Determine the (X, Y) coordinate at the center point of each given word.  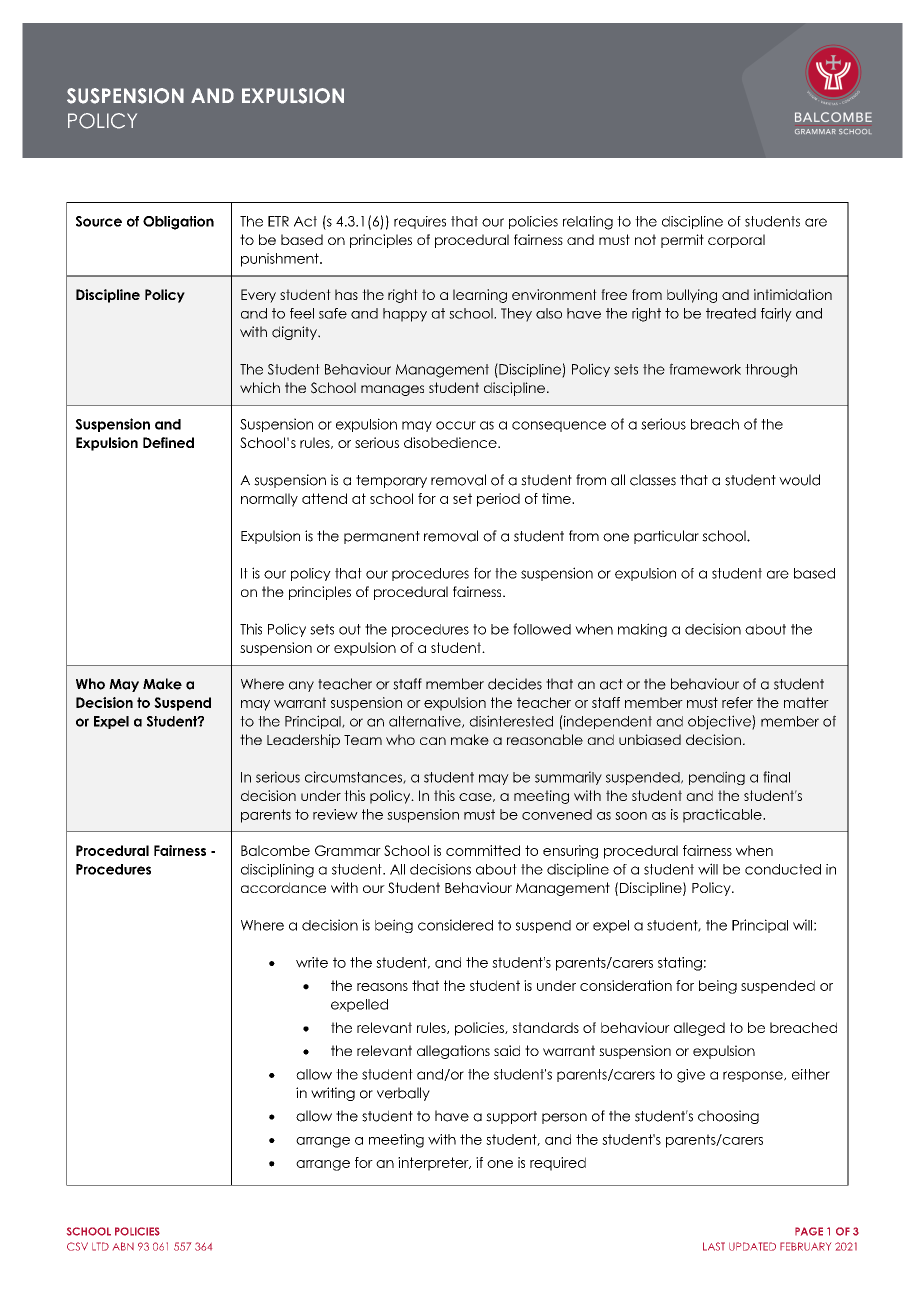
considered (455, 925)
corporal (736, 241)
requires (420, 222)
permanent (382, 537)
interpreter (434, 1164)
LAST (714, 1246)
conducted (783, 869)
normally (269, 500)
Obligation (178, 223)
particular (666, 537)
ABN (123, 1246)
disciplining (277, 871)
